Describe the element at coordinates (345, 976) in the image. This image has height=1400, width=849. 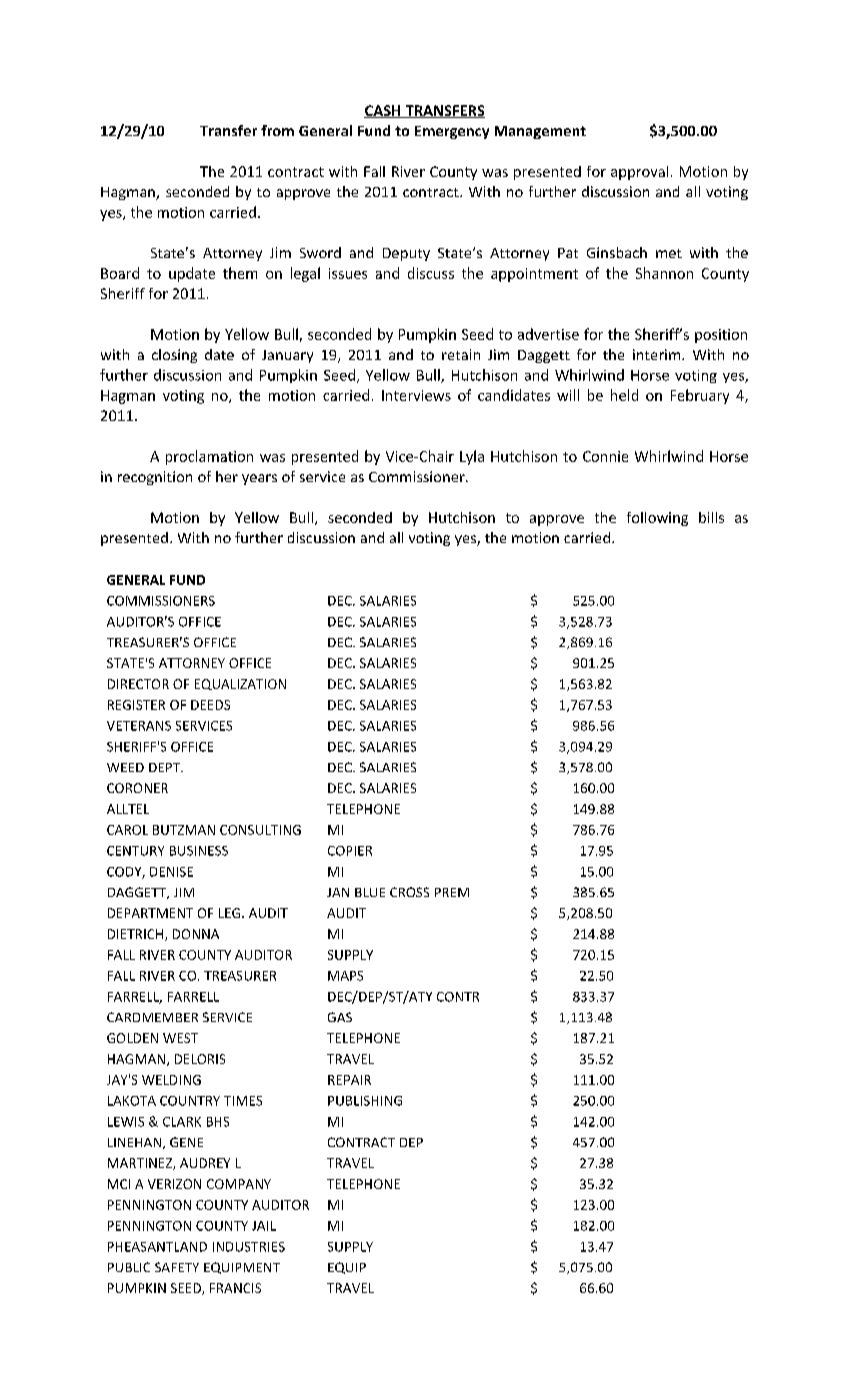
I see `MAPS` at that location.
